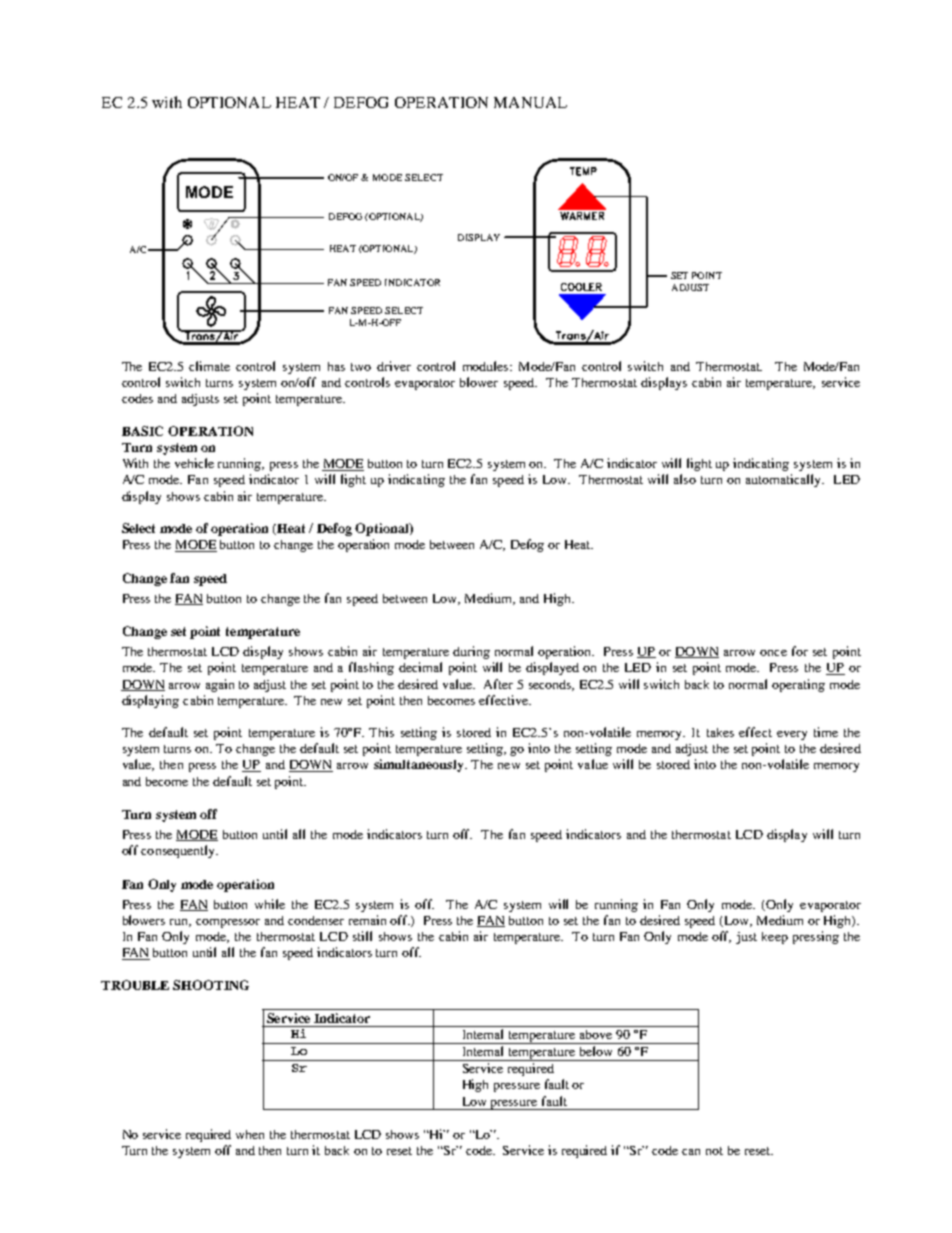 This screenshot has width=952, height=1233. Describe the element at coordinates (250, 1134) in the screenshot. I see `when` at that location.
